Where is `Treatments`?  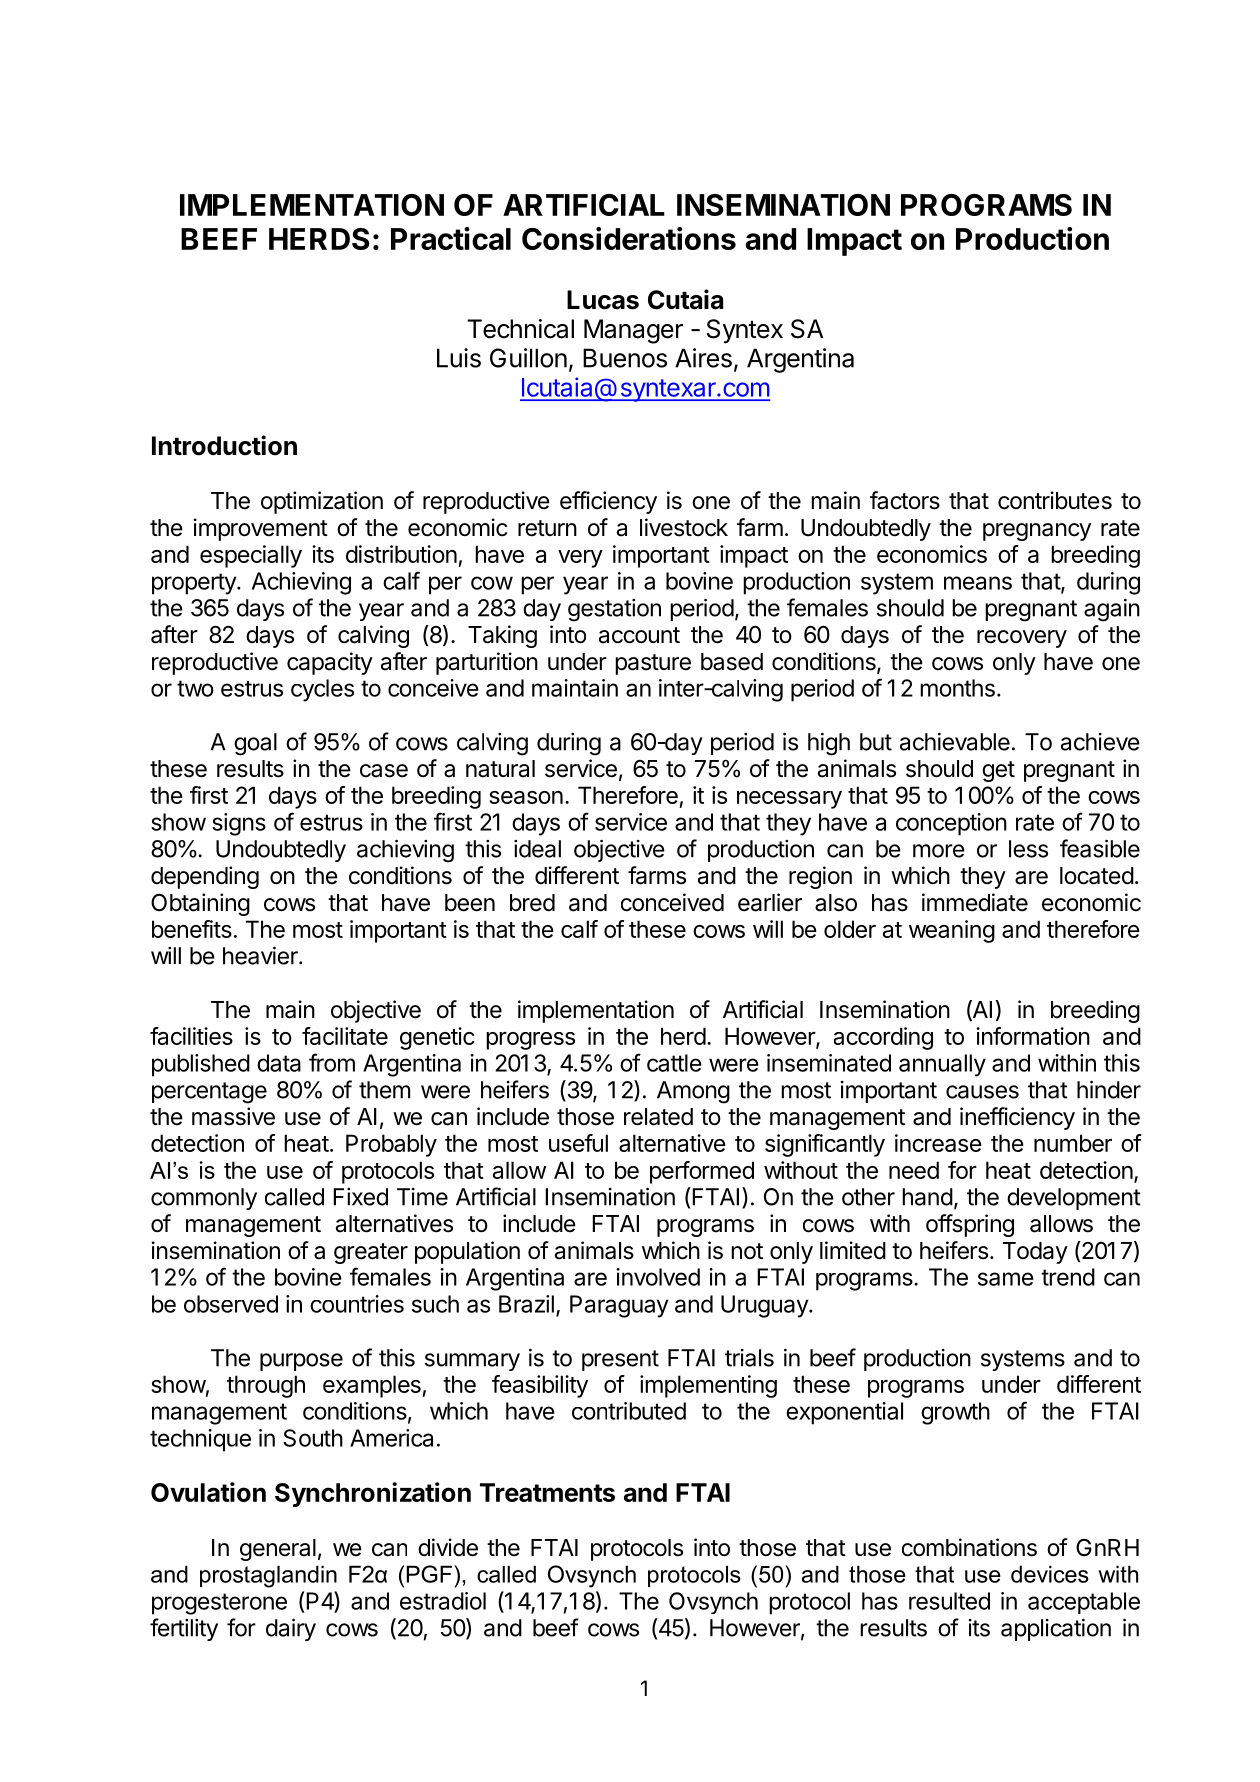 Treatments is located at coordinates (547, 1492).
